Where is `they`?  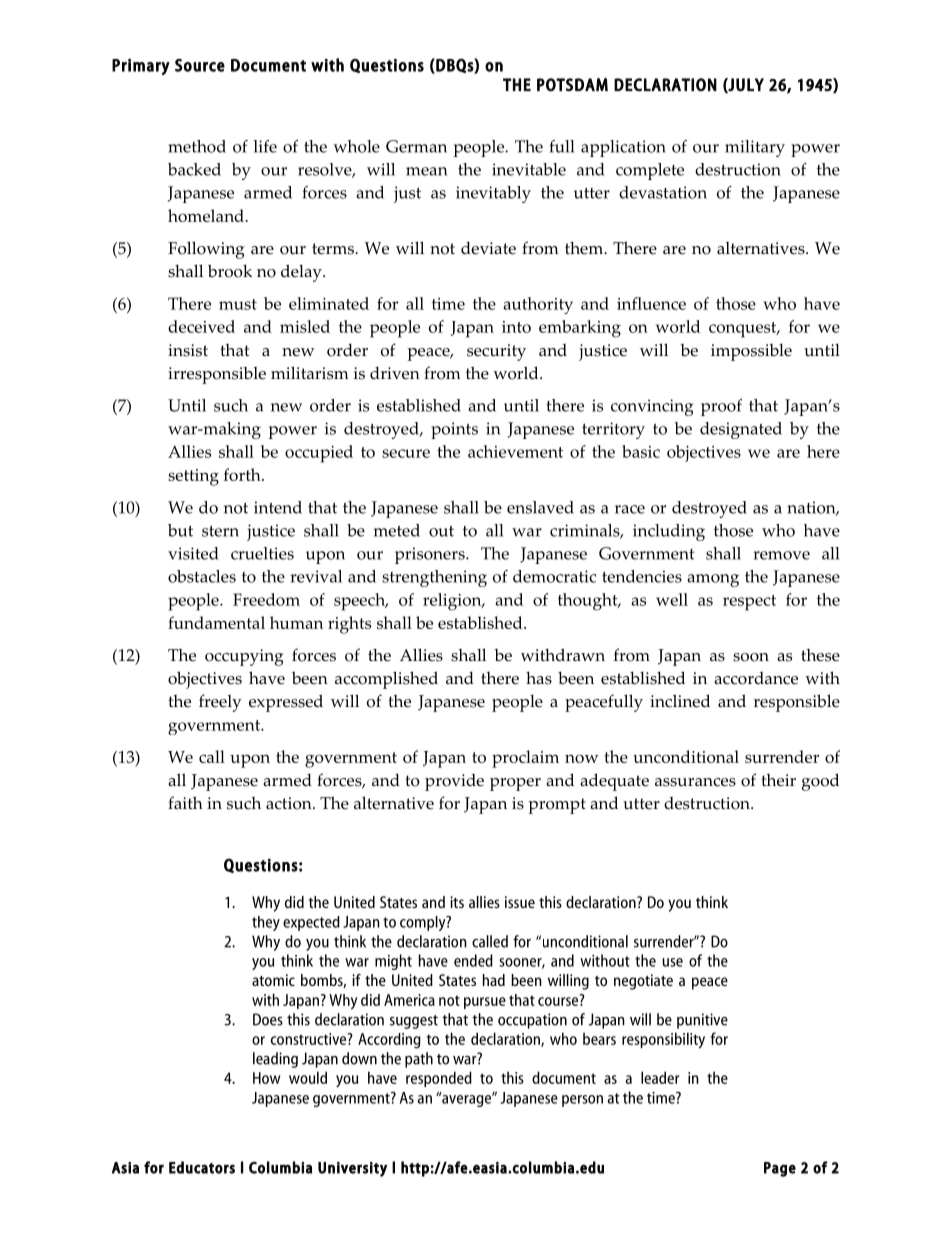
they is located at coordinates (266, 923).
